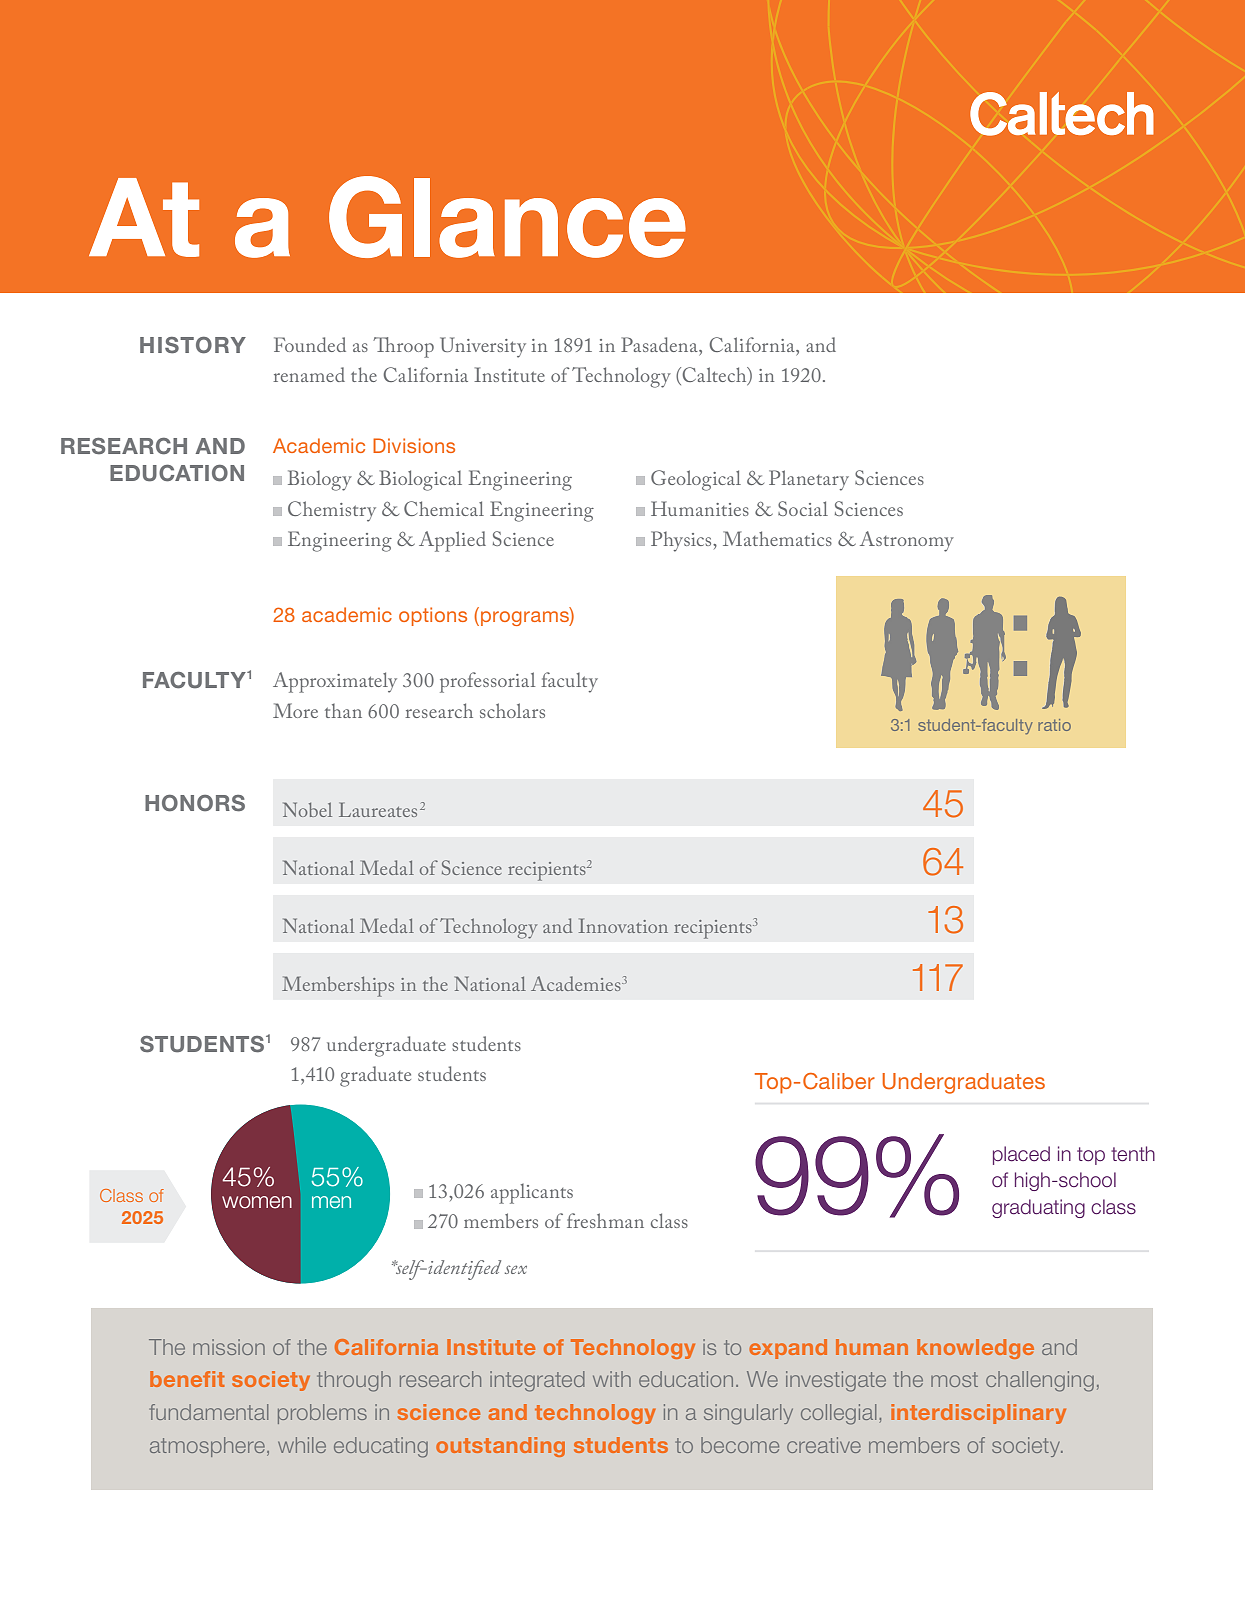 This document has width=1245, height=1611. I want to click on Innovation, so click(623, 925).
